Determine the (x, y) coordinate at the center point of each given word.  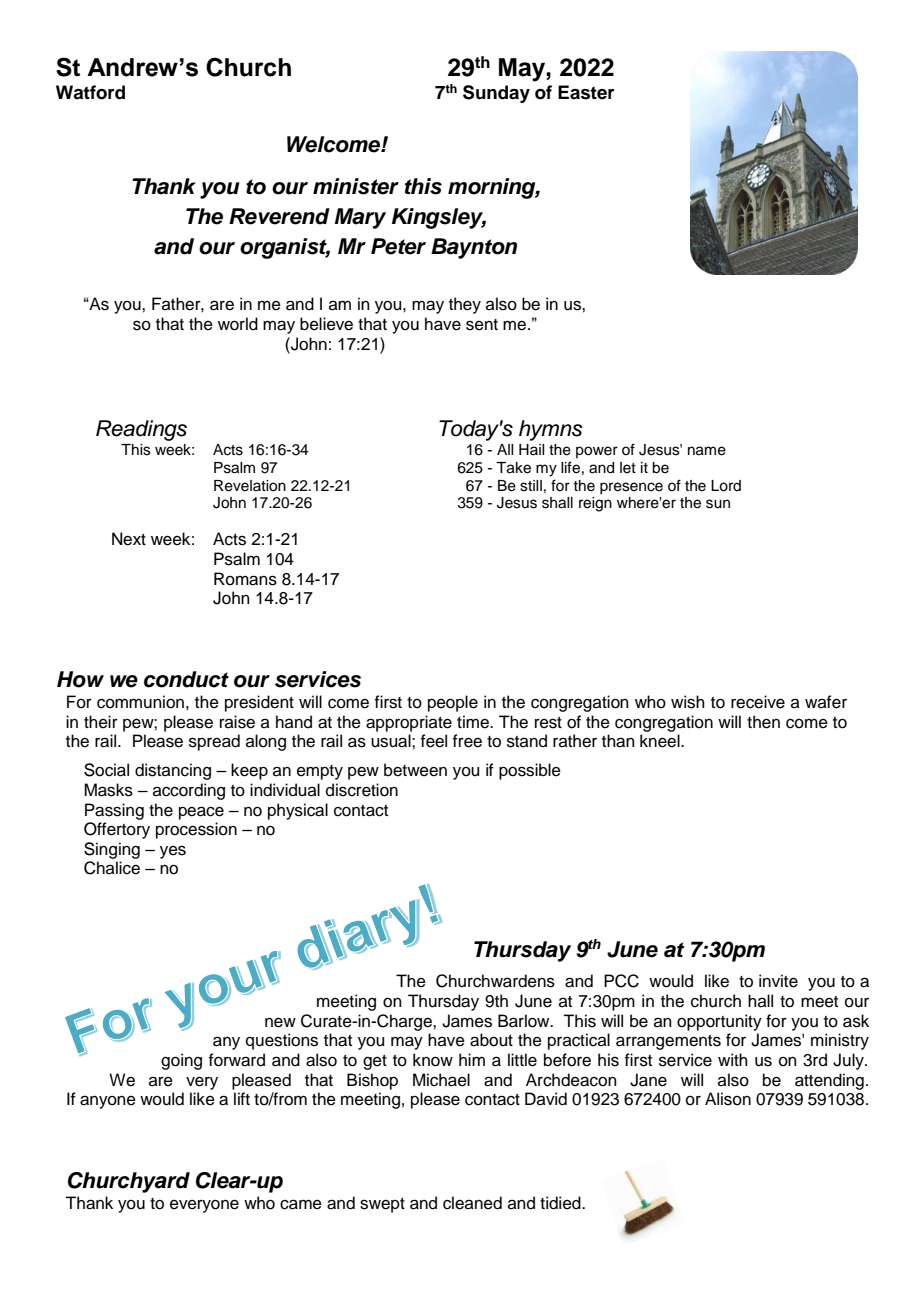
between (415, 770)
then (763, 722)
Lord (726, 486)
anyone (108, 1102)
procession (196, 830)
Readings (141, 430)
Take (513, 468)
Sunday (496, 94)
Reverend (279, 216)
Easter (586, 92)
